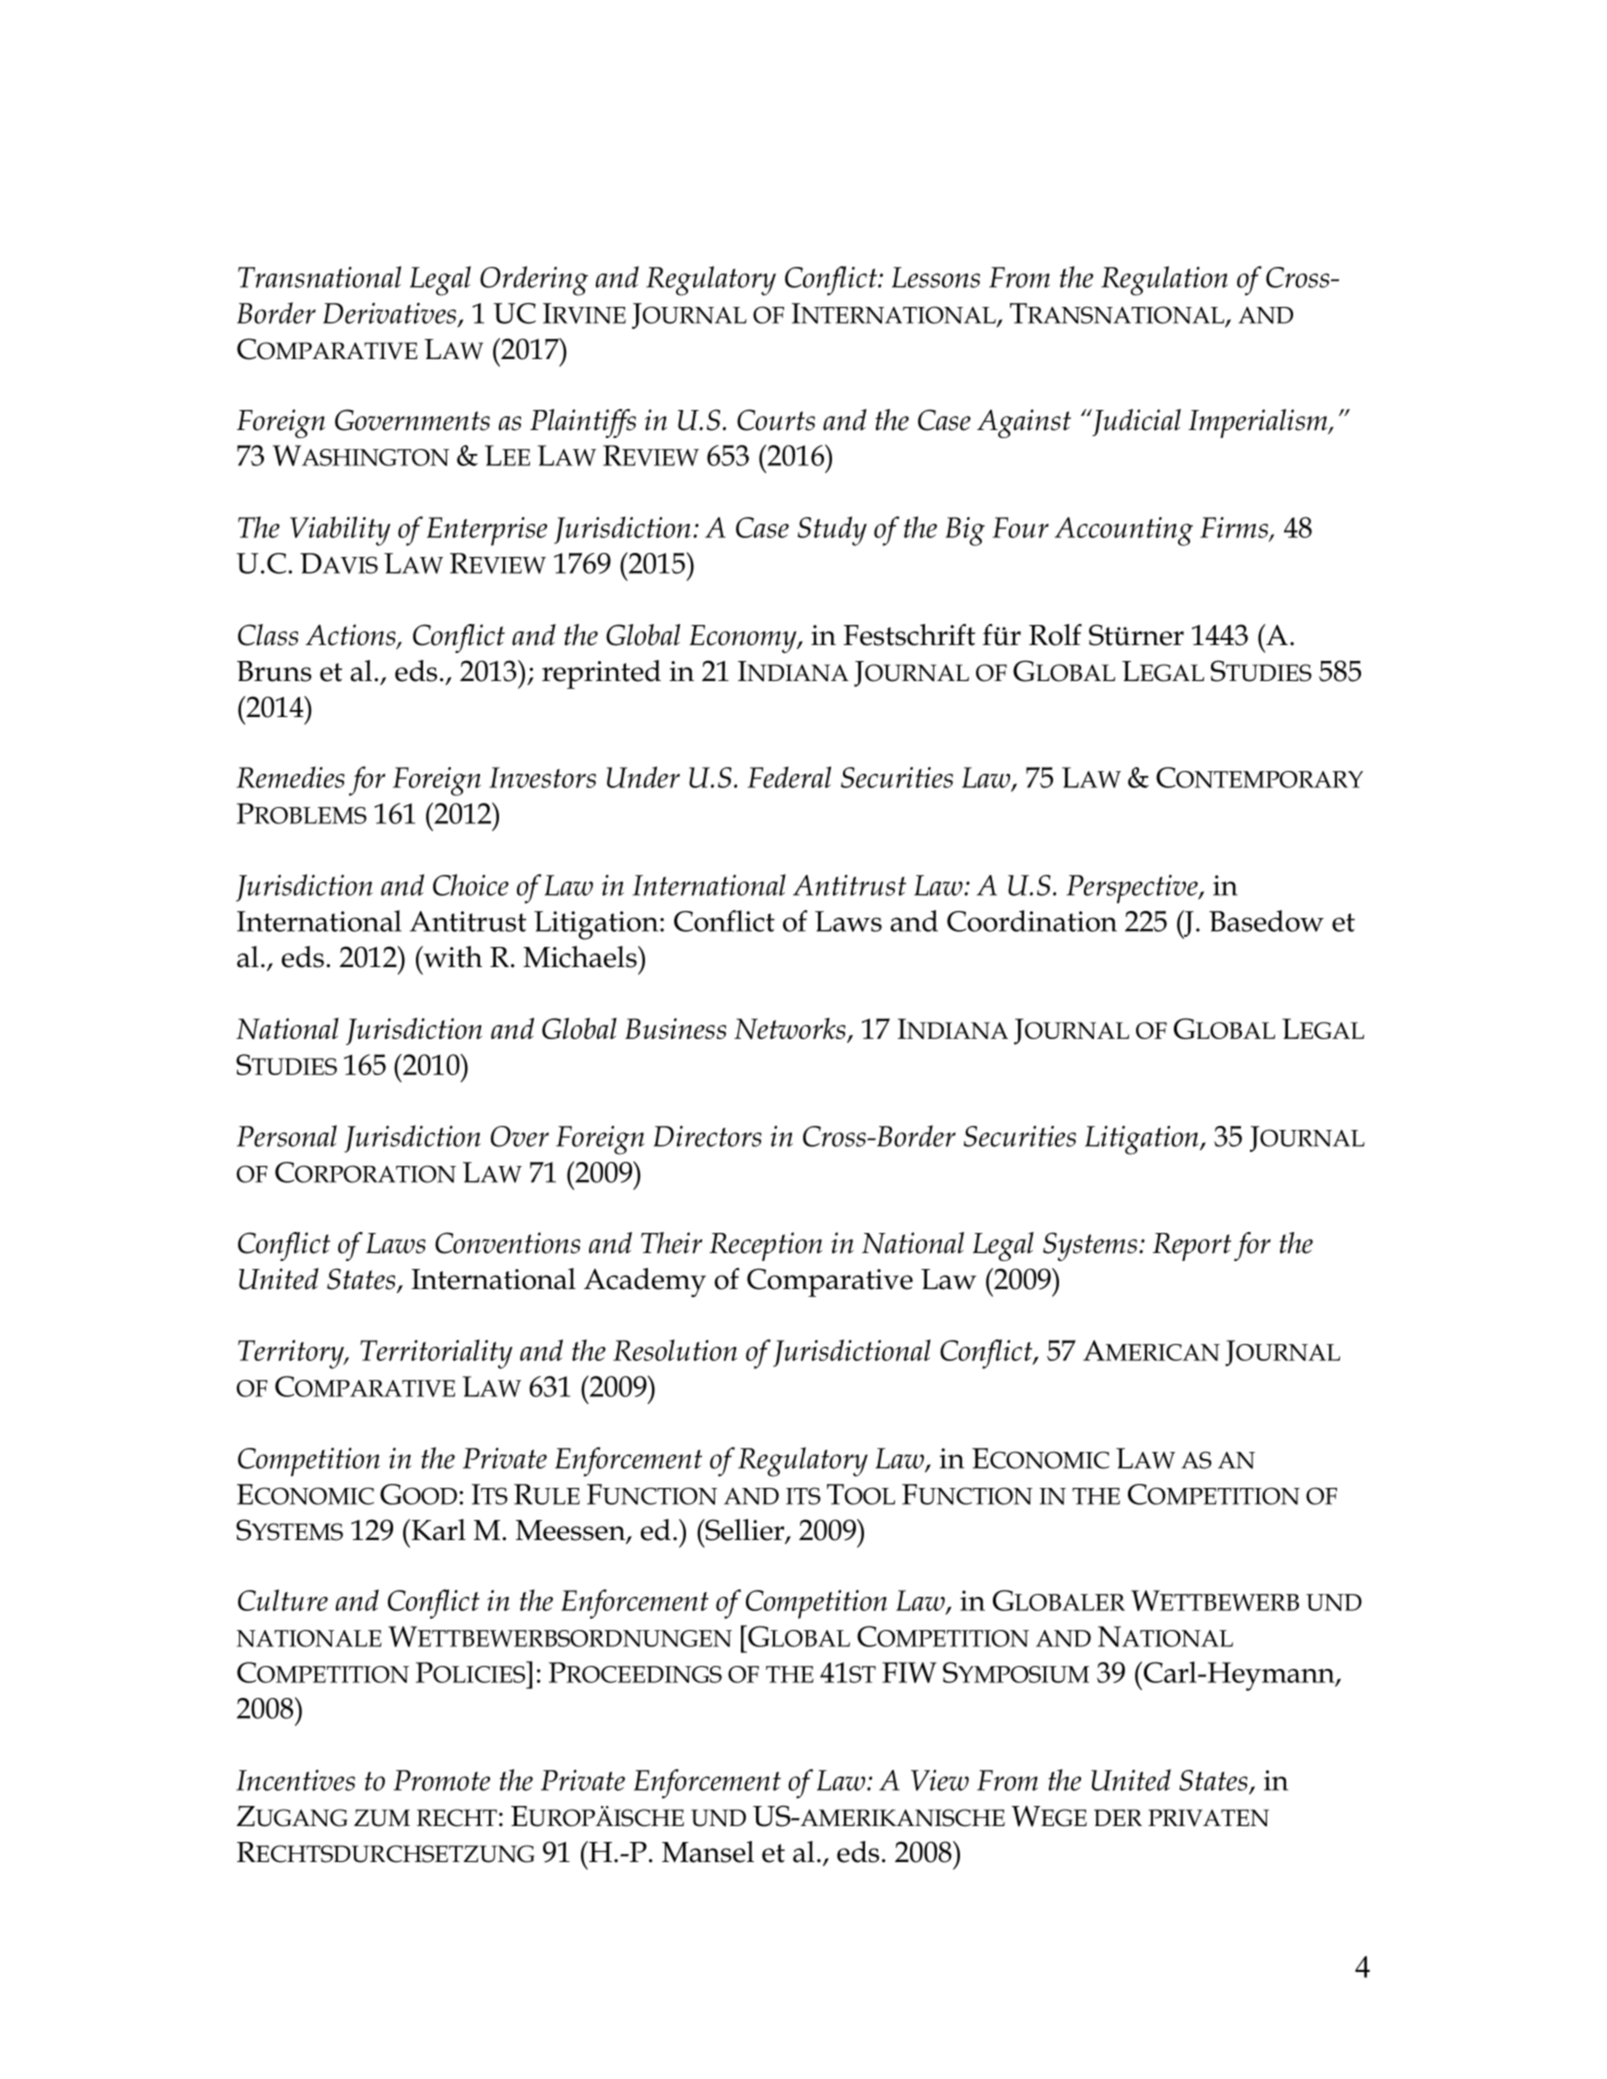 This screenshot has height=2079, width=1607. I want to click on ZUM, so click(382, 1818).
